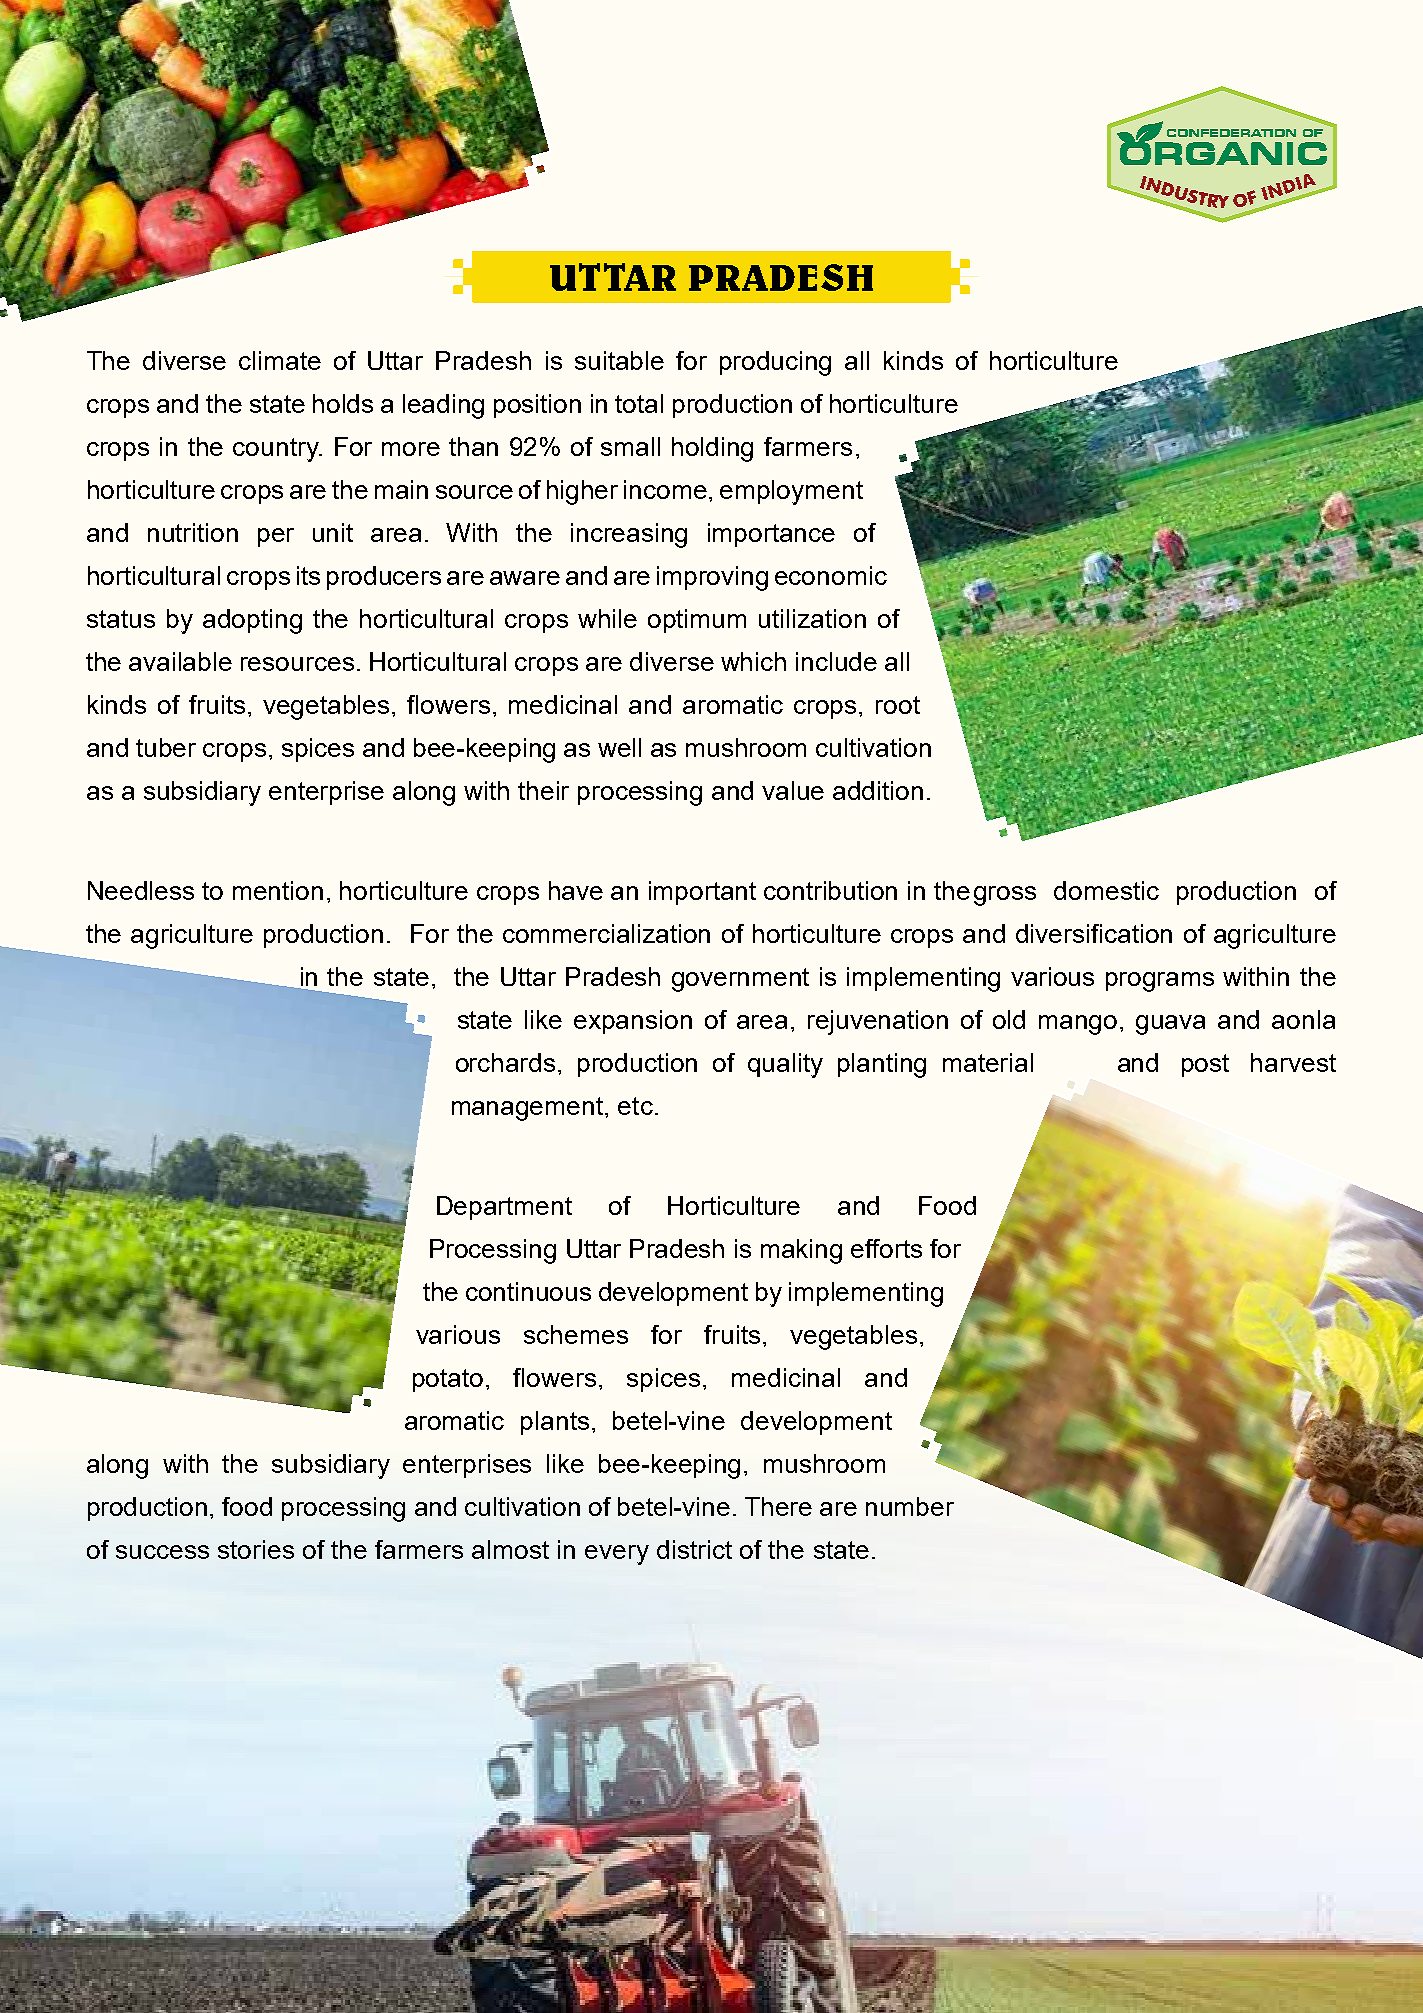  What do you see at coordinates (639, 403) in the document?
I see `total` at bounding box center [639, 403].
